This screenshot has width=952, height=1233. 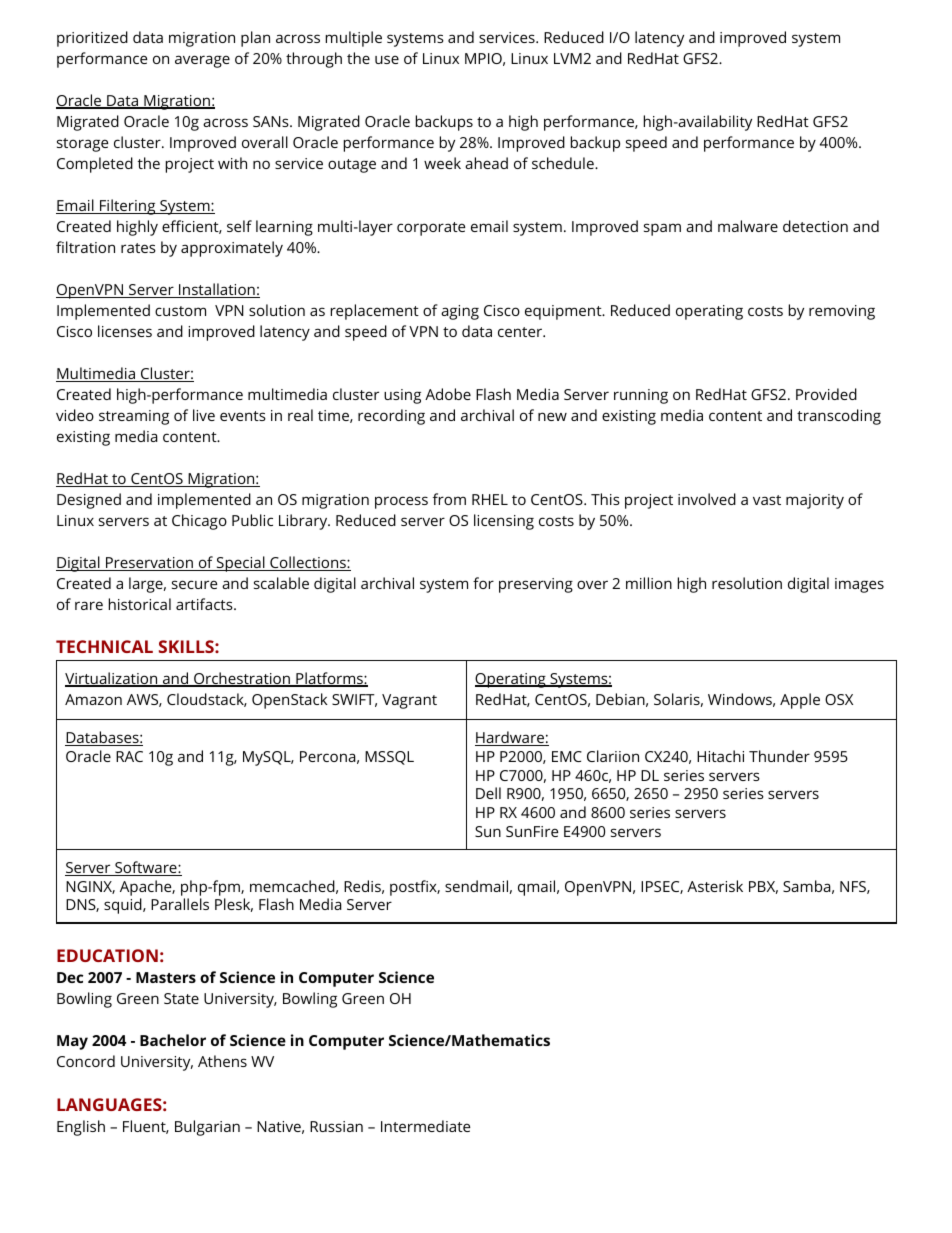 I want to click on secure, so click(x=195, y=584).
